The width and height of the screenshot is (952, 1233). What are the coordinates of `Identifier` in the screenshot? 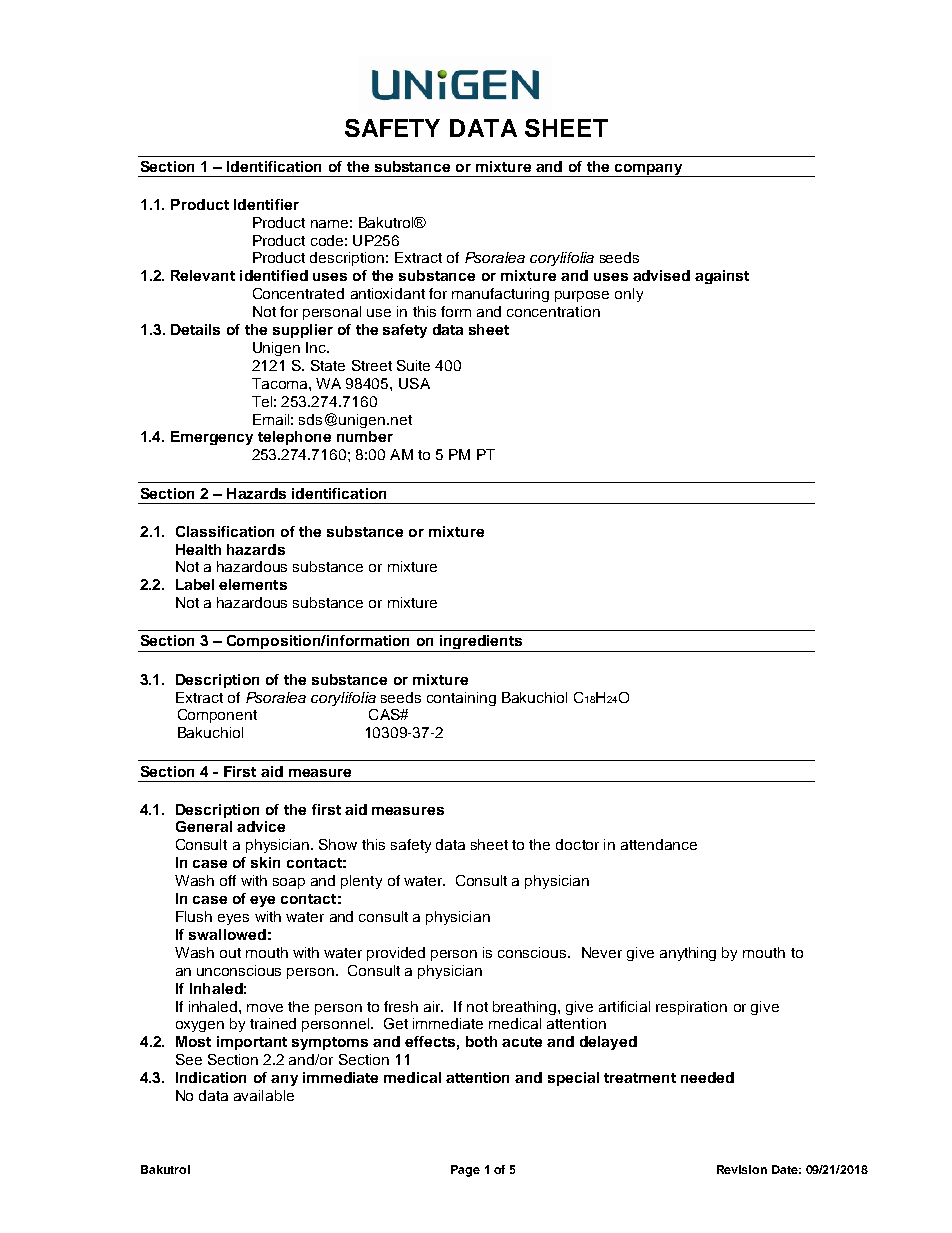 It's located at (266, 204).
